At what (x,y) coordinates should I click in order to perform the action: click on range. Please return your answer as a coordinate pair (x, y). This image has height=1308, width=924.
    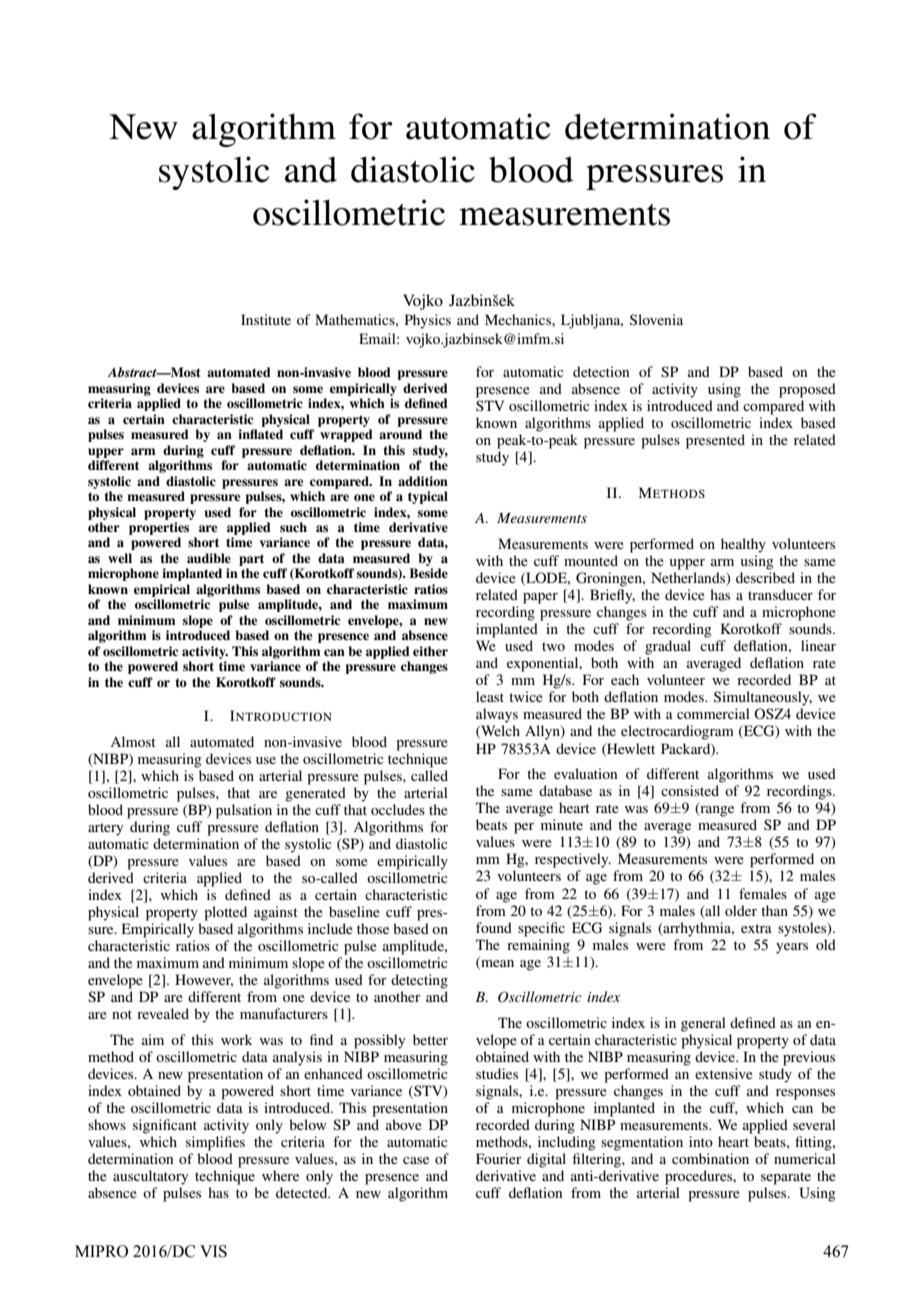
    Looking at the image, I should click on (716, 810).
